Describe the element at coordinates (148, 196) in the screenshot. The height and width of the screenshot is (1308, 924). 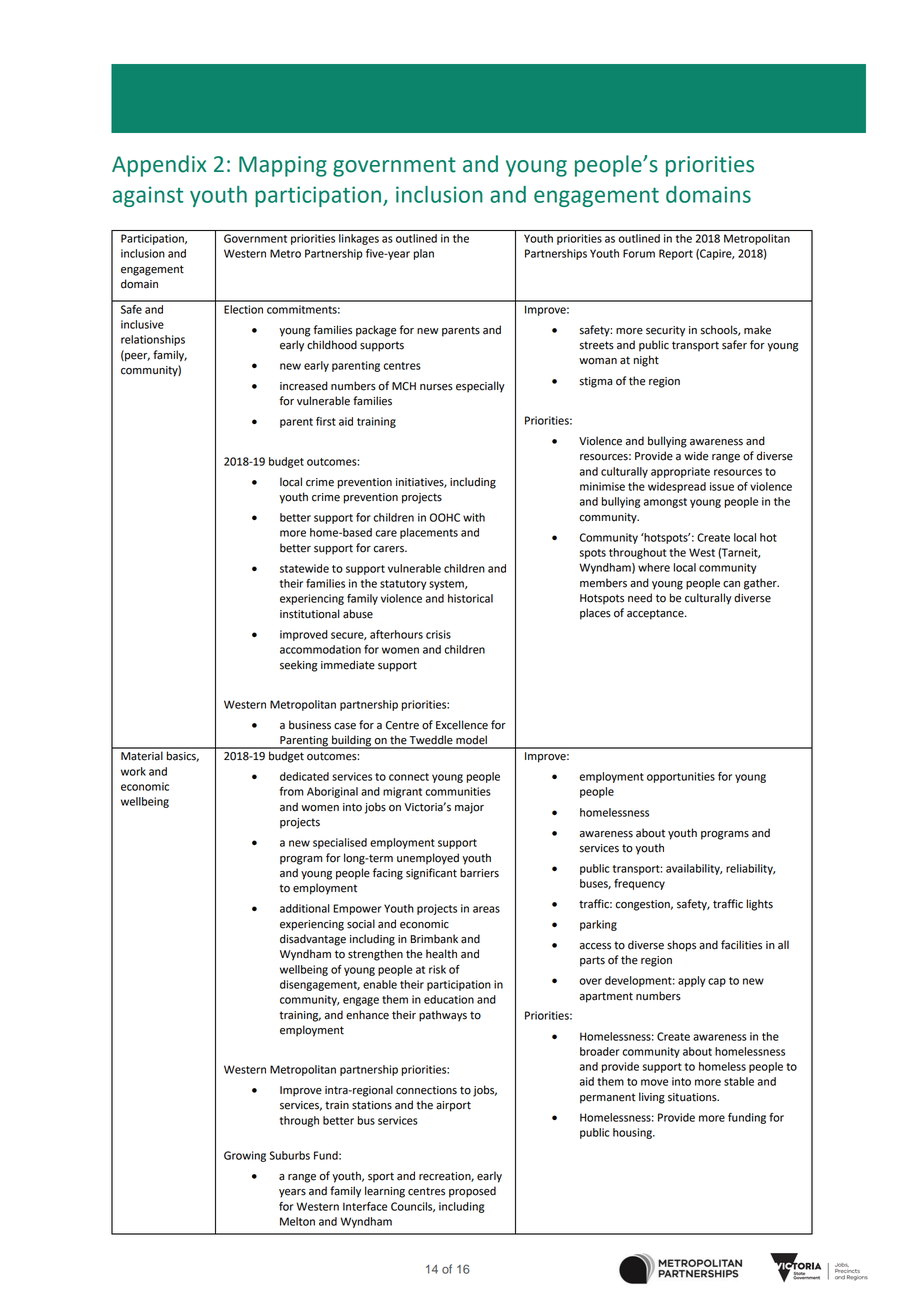
I see `against` at that location.
